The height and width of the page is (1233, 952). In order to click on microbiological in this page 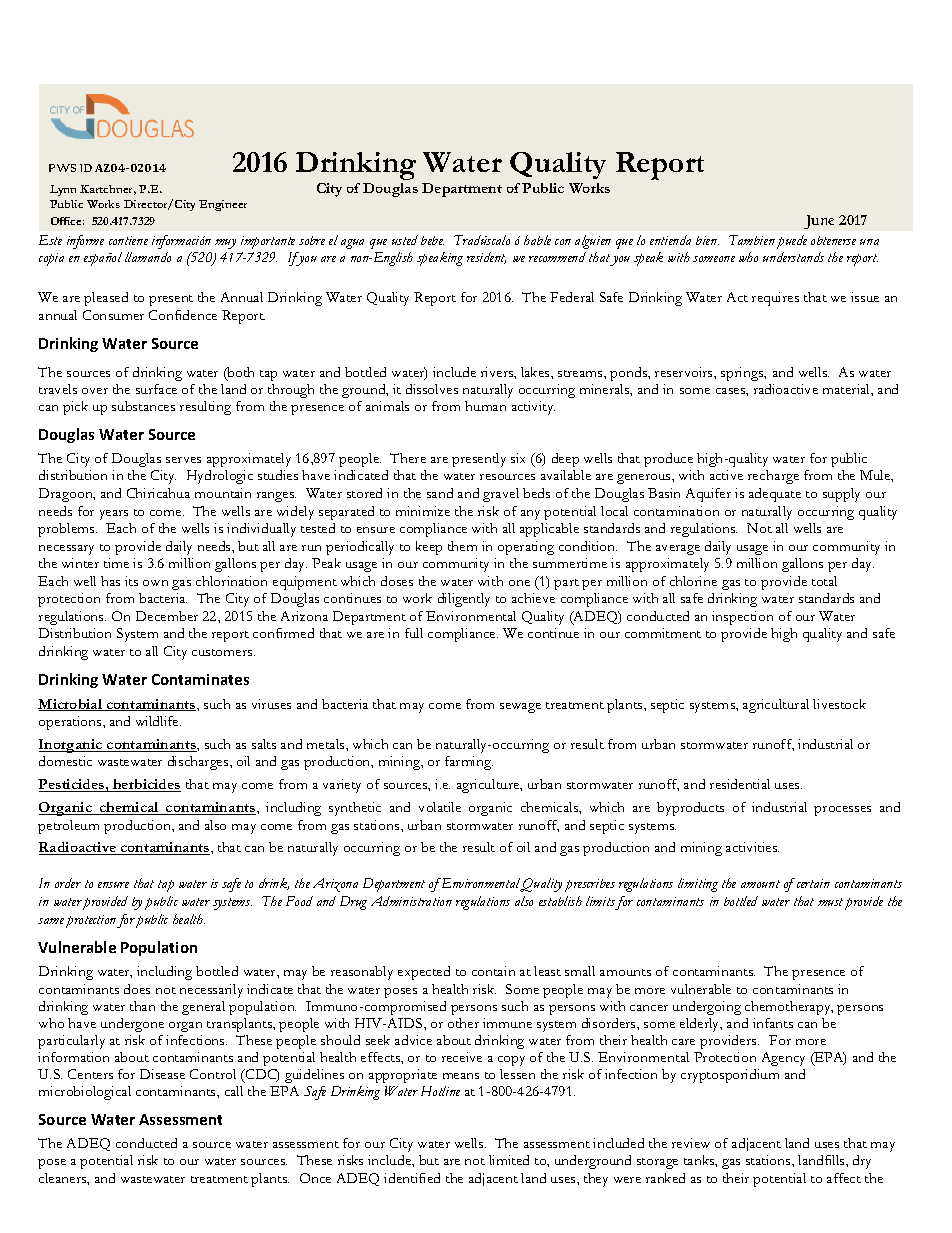, I will do `click(85, 1093)`.
